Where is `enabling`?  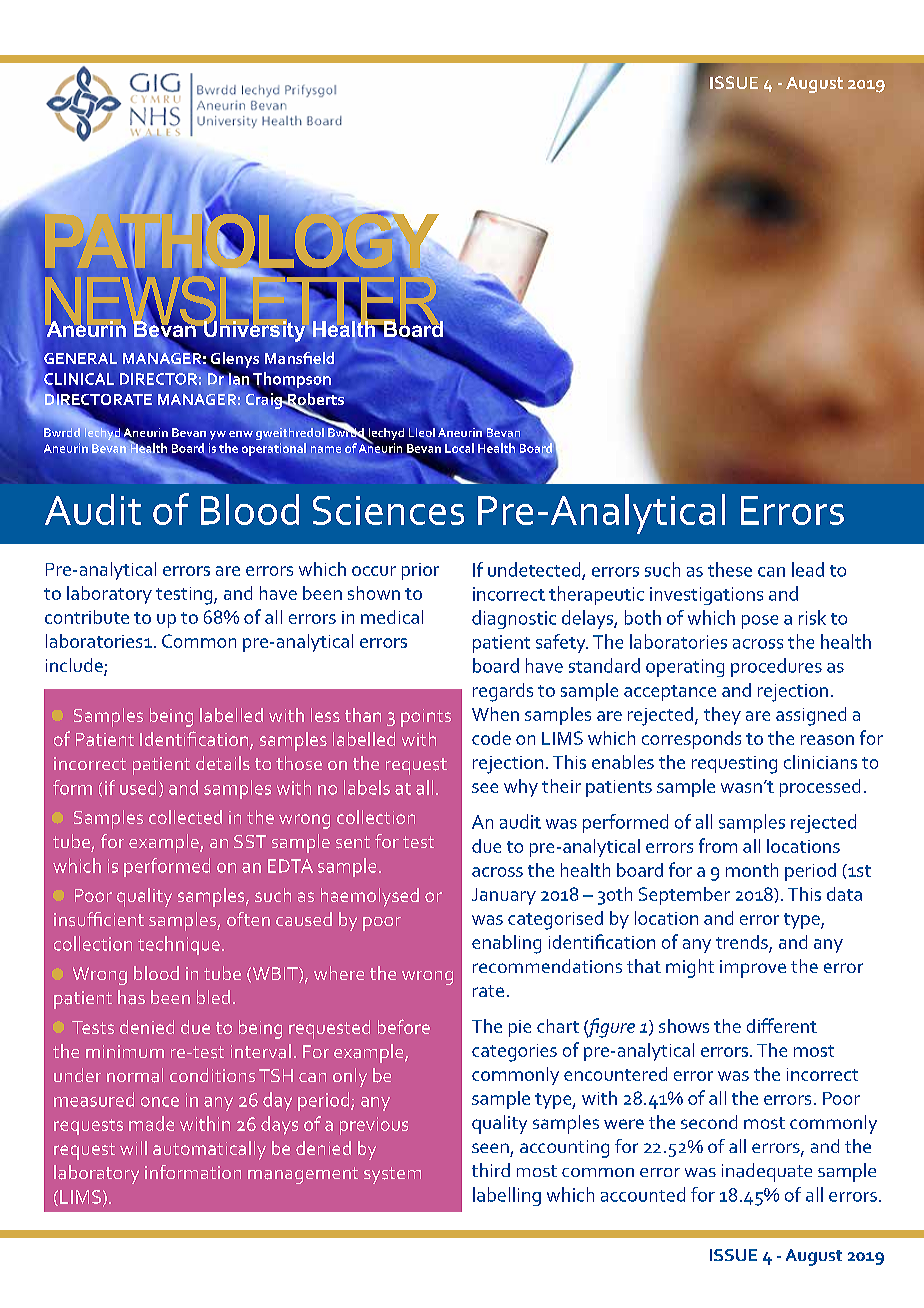 enabling is located at coordinates (506, 944).
